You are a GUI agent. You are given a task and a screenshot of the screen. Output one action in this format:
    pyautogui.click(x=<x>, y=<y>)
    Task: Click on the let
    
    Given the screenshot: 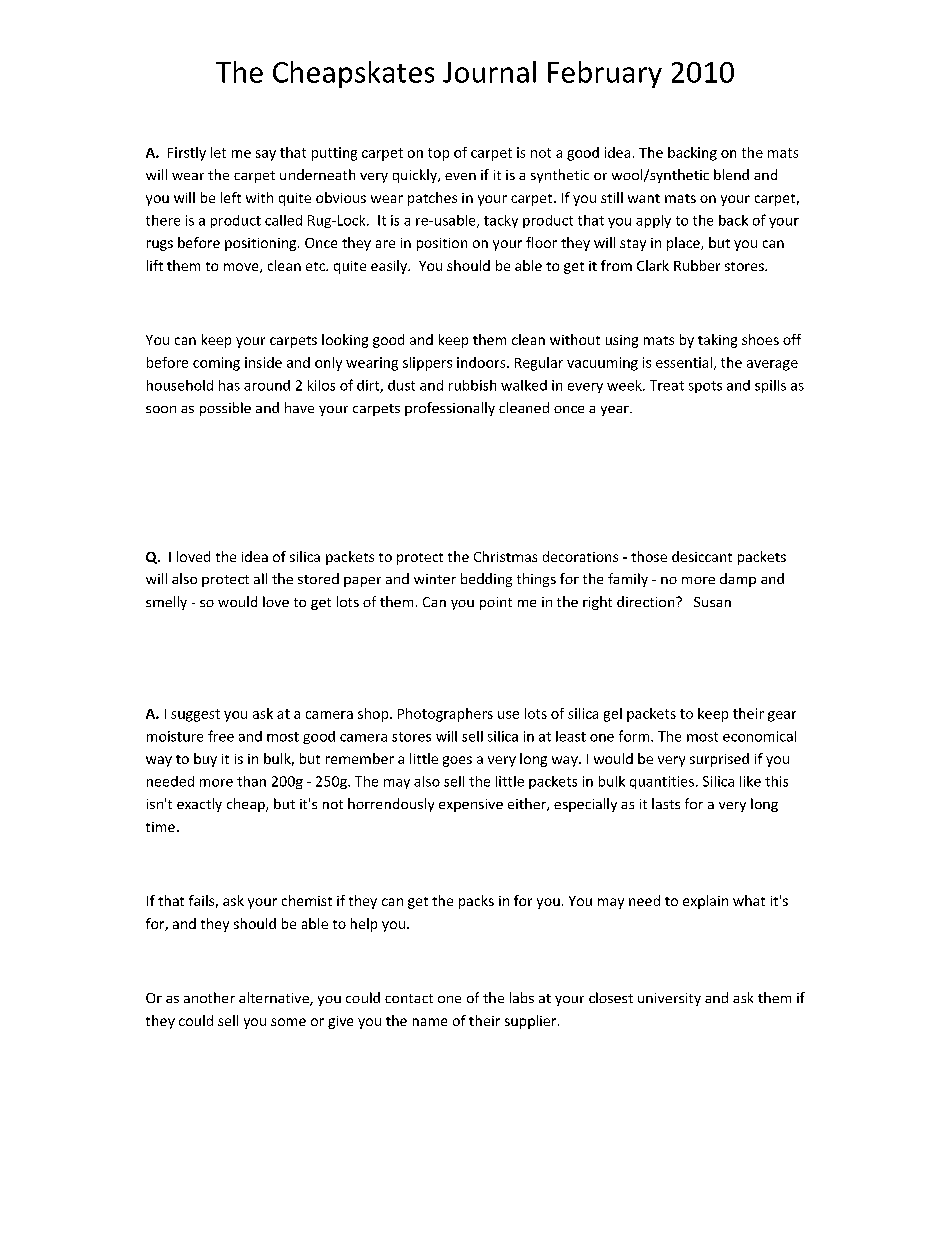 What is the action you would take?
    pyautogui.click(x=218, y=152)
